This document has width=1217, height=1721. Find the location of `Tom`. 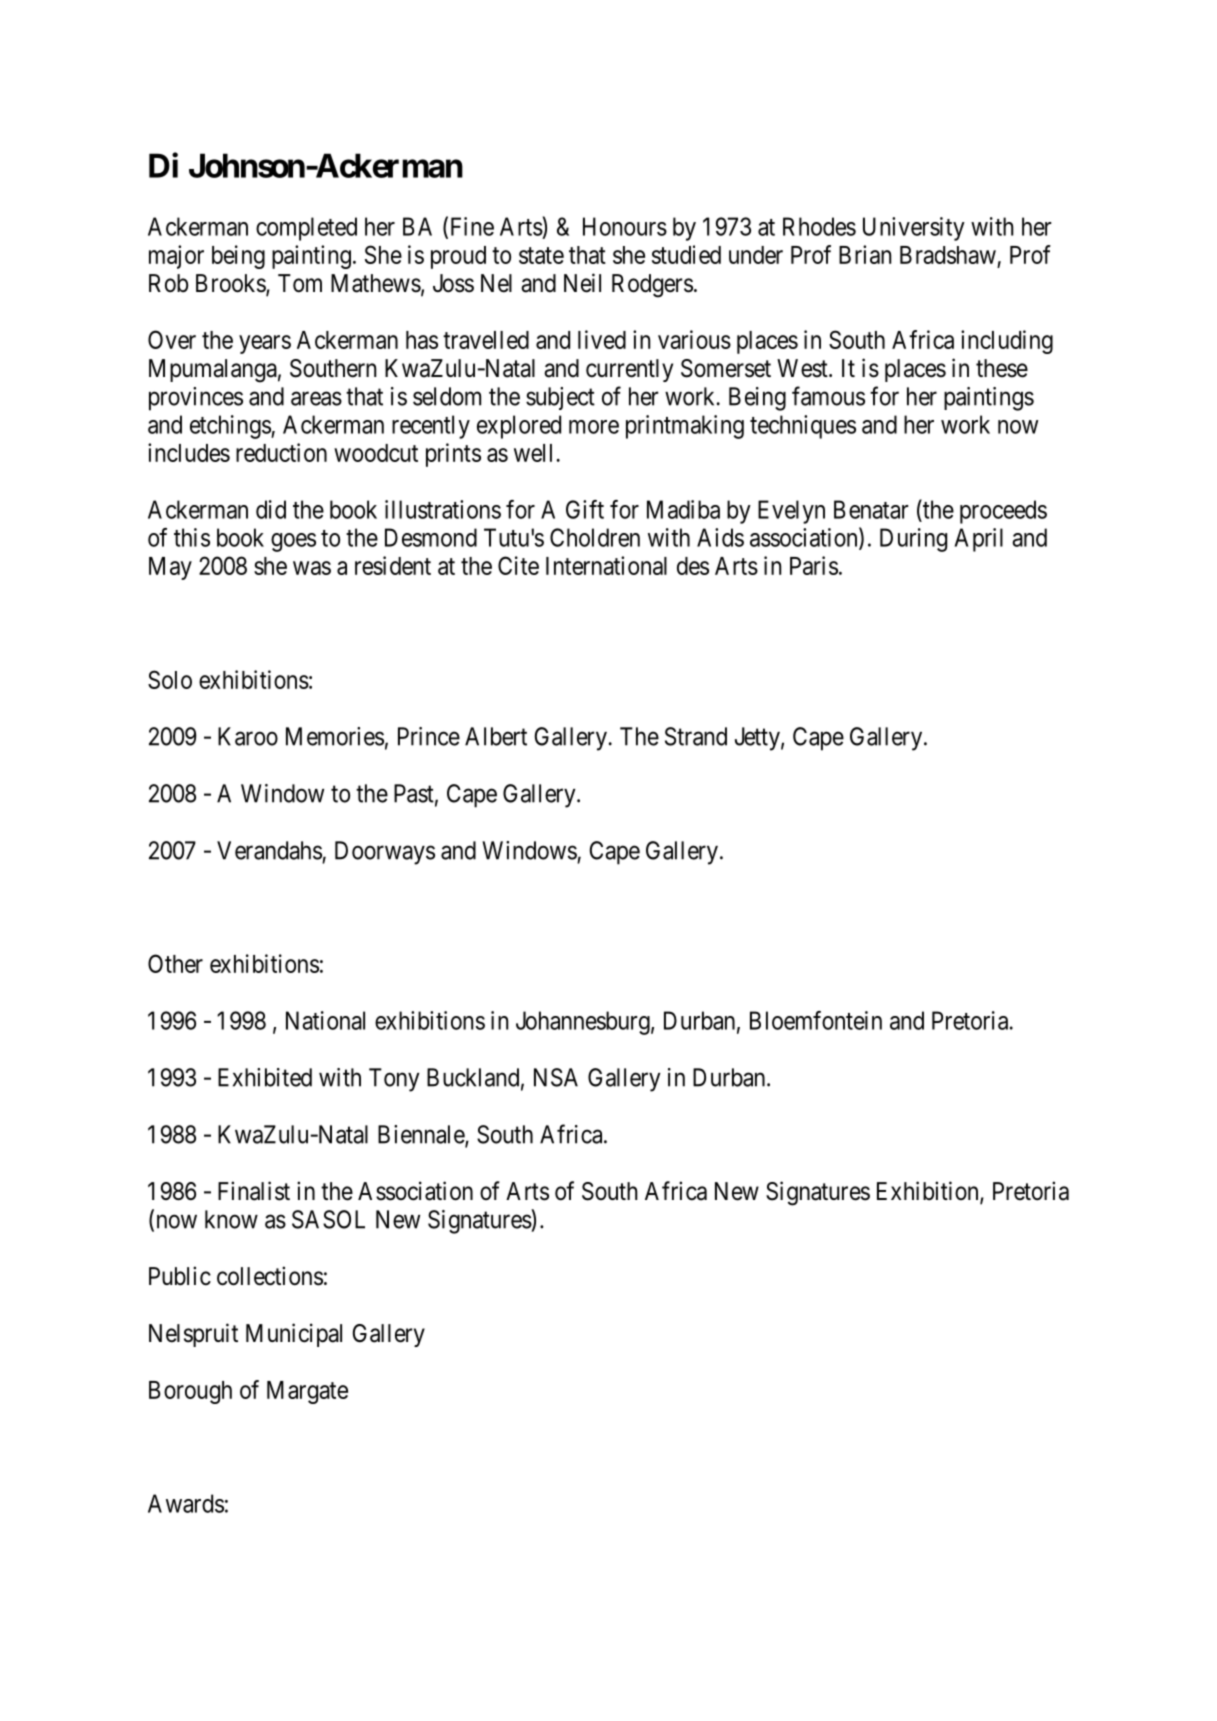

Tom is located at coordinates (300, 283).
